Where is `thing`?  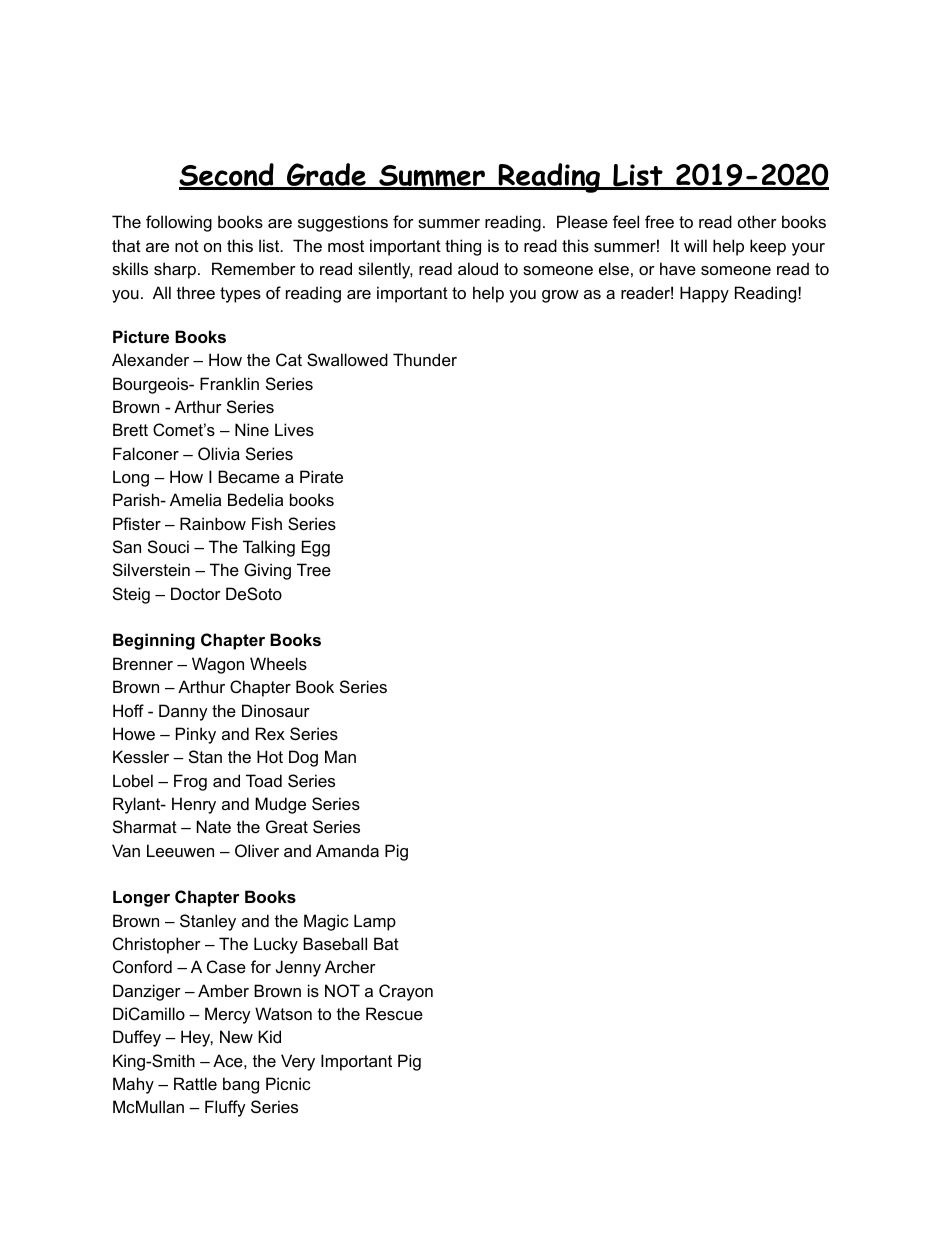 thing is located at coordinates (463, 247).
